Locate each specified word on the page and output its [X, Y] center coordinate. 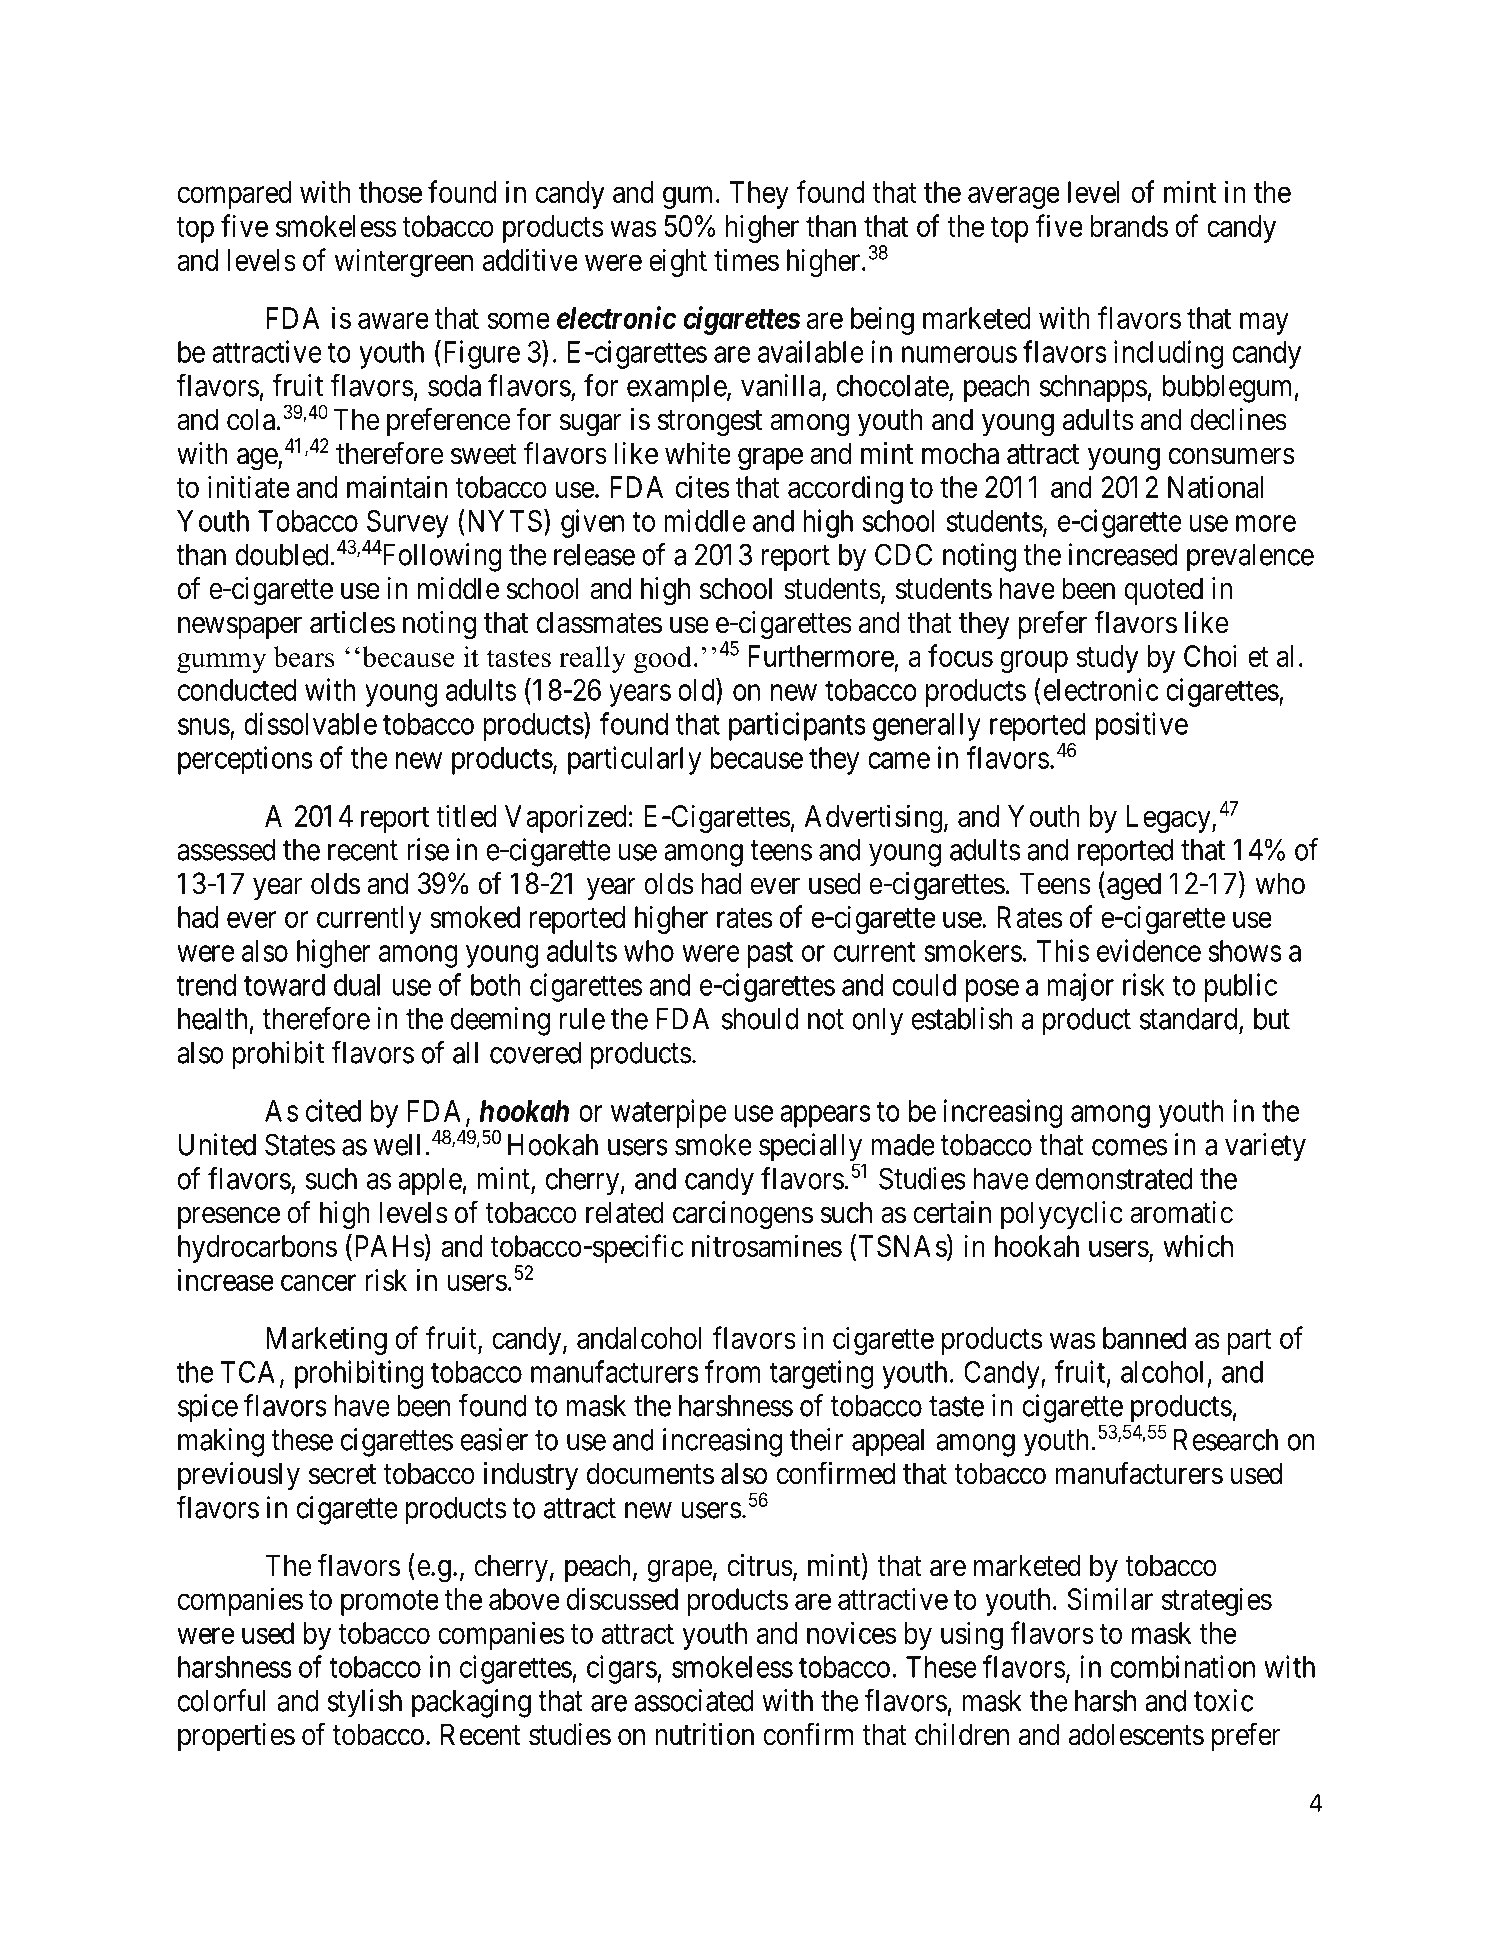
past [770, 955]
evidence [1149, 950]
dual [357, 985]
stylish [365, 1703]
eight [678, 262]
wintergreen [404, 262]
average [1014, 198]
